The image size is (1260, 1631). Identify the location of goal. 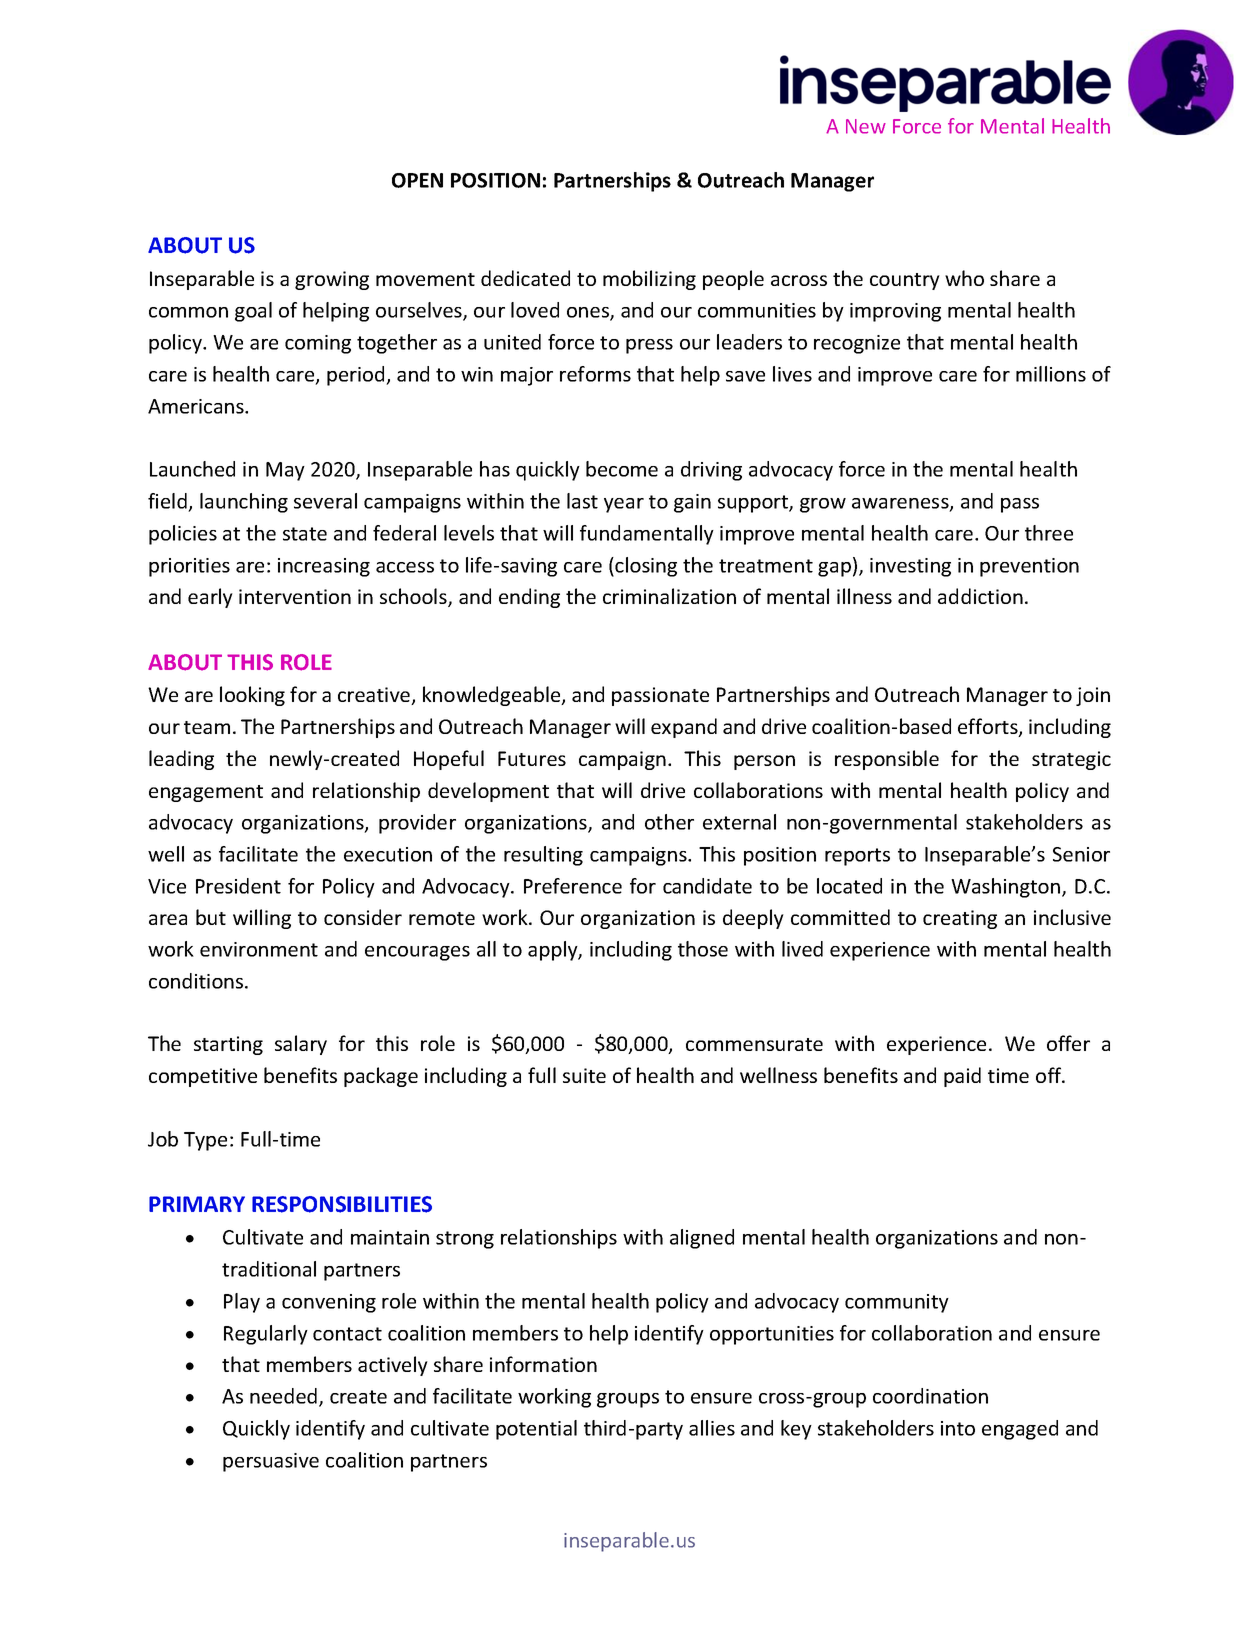
(253, 312).
